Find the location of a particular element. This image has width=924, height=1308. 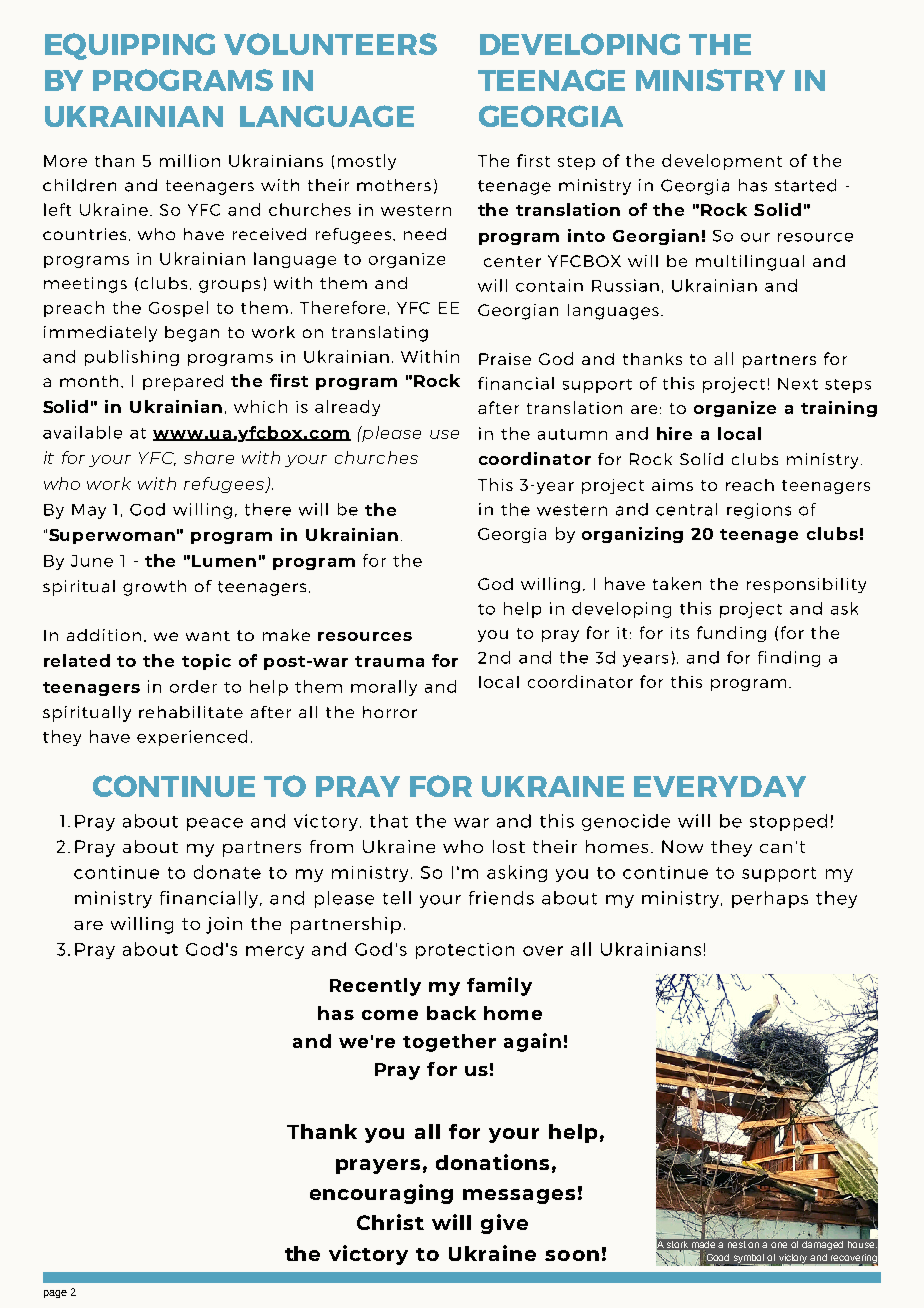

Praise is located at coordinates (505, 359).
